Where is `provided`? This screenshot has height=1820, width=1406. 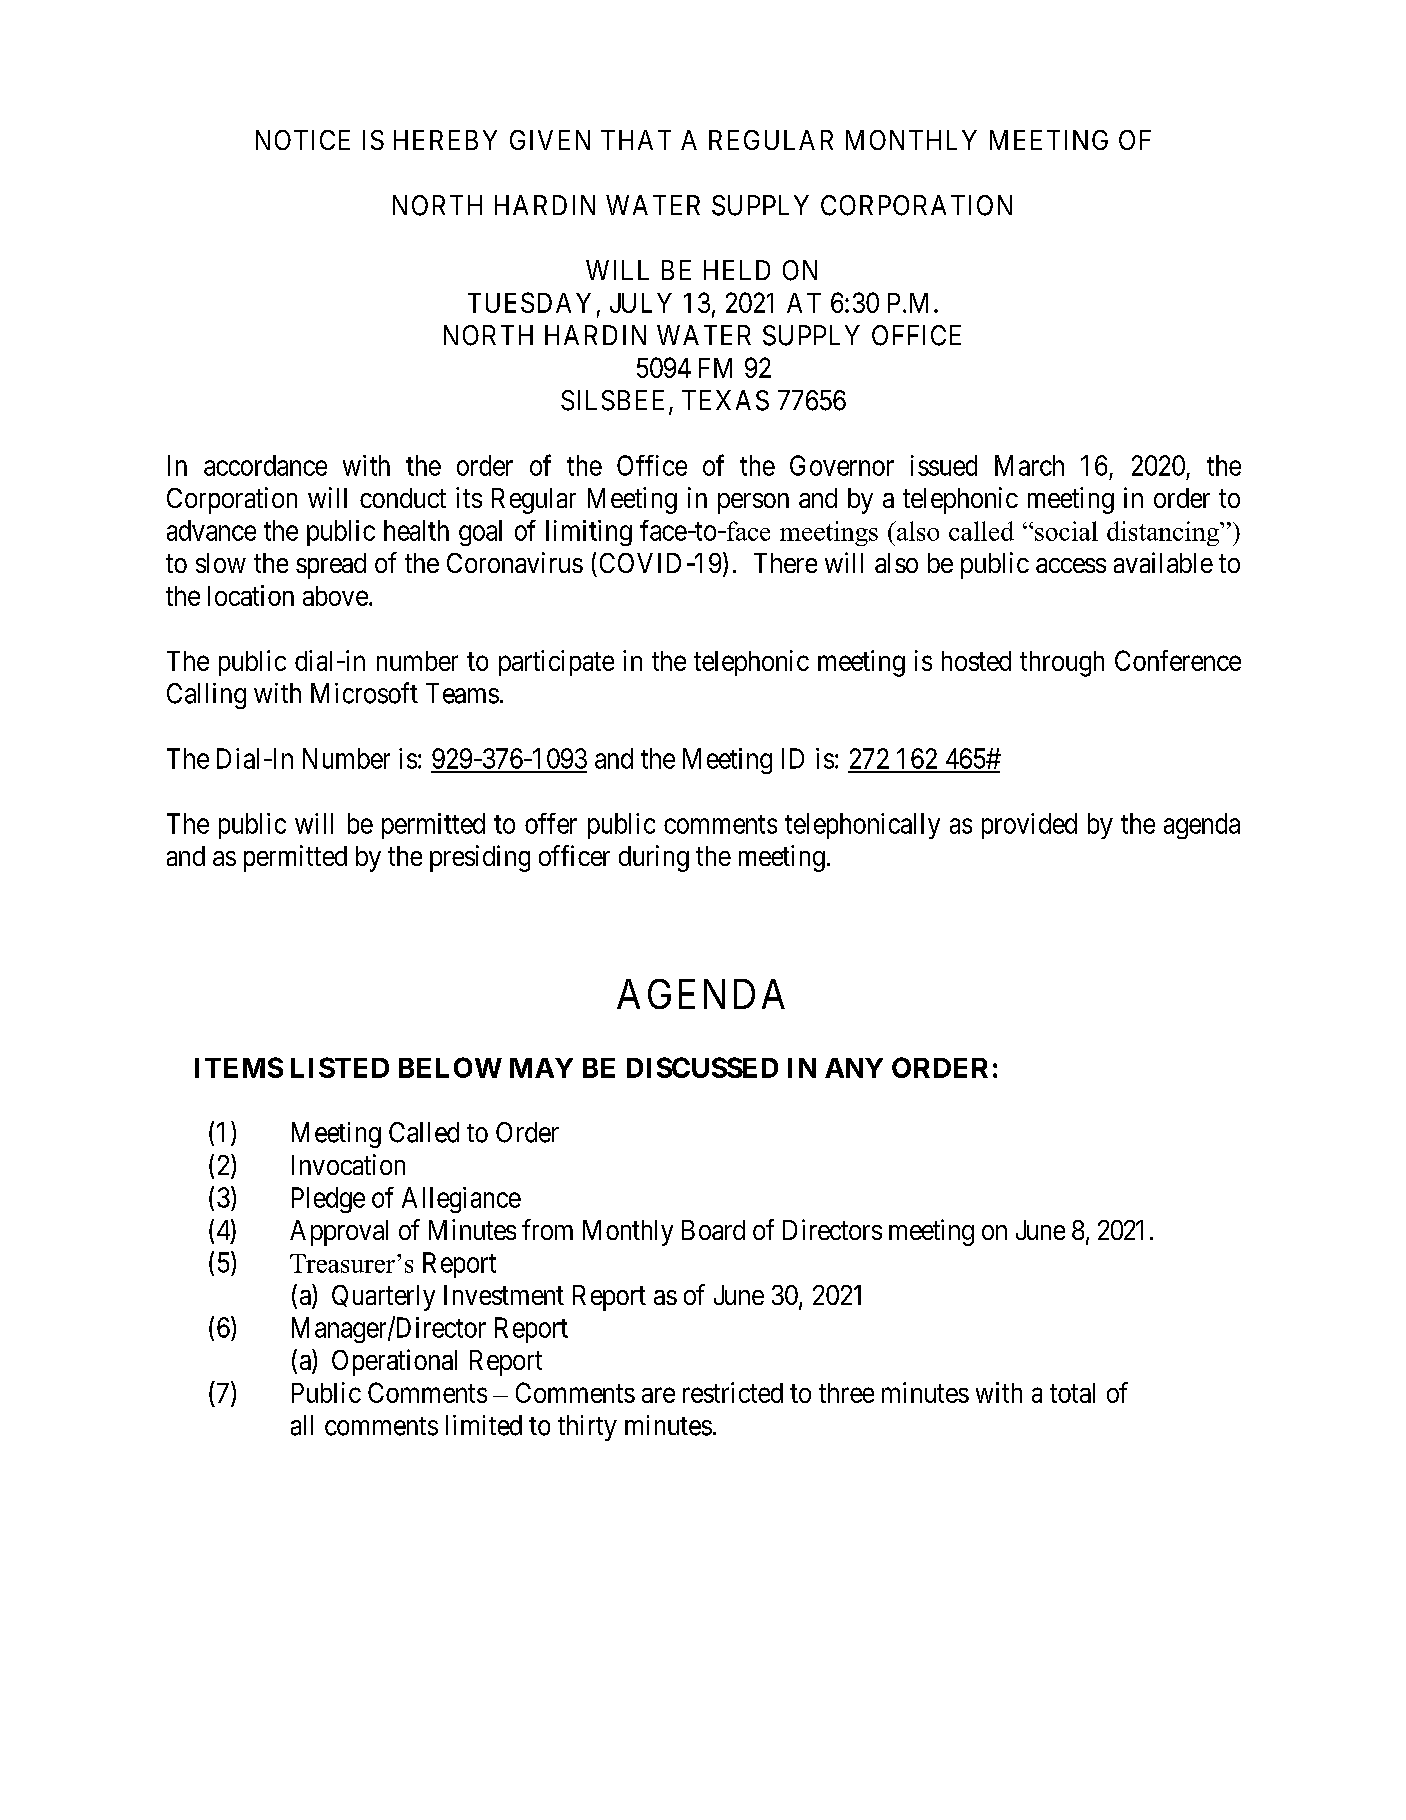 provided is located at coordinates (1029, 826).
